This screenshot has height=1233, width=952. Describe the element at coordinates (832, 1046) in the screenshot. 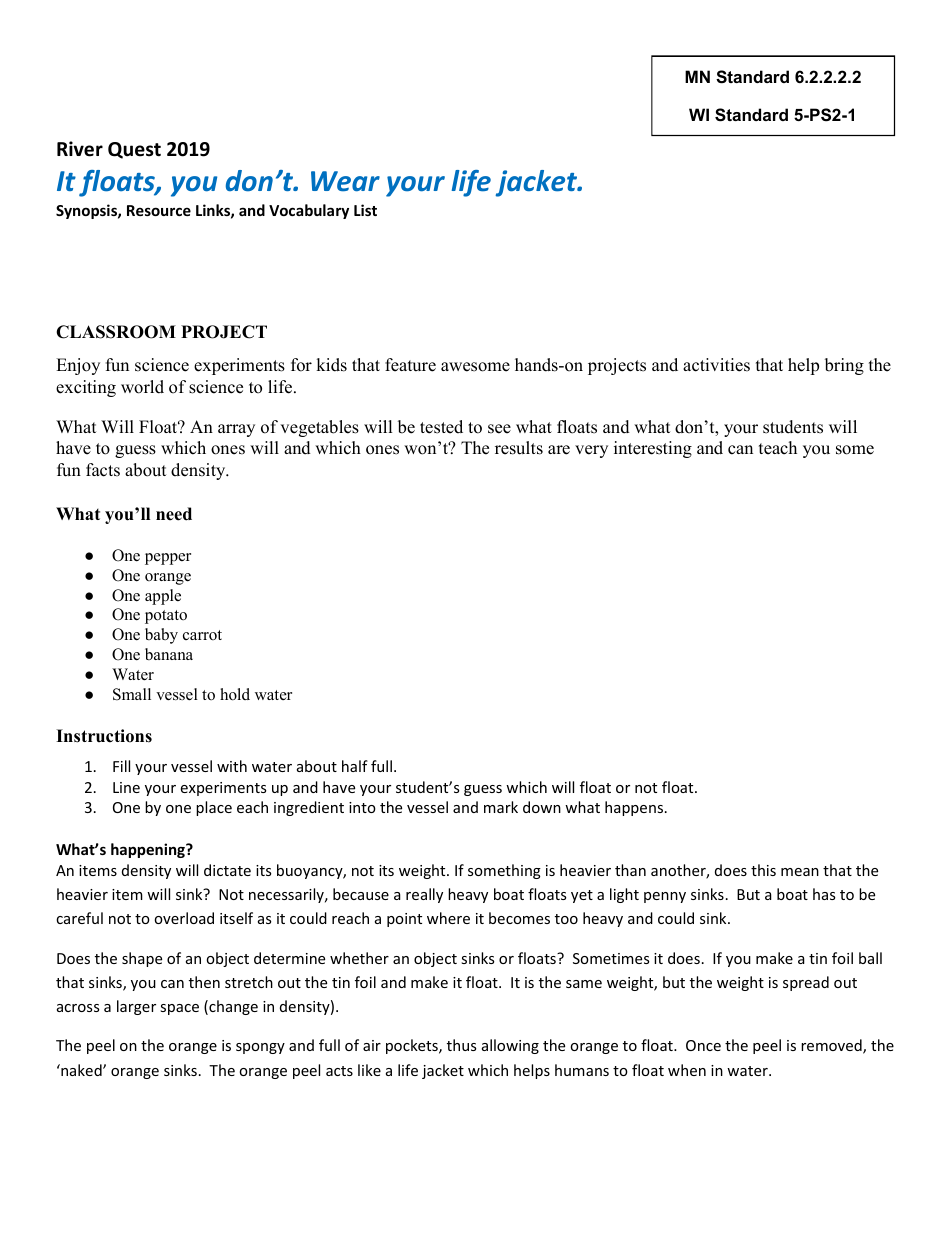

I see `removed` at that location.
